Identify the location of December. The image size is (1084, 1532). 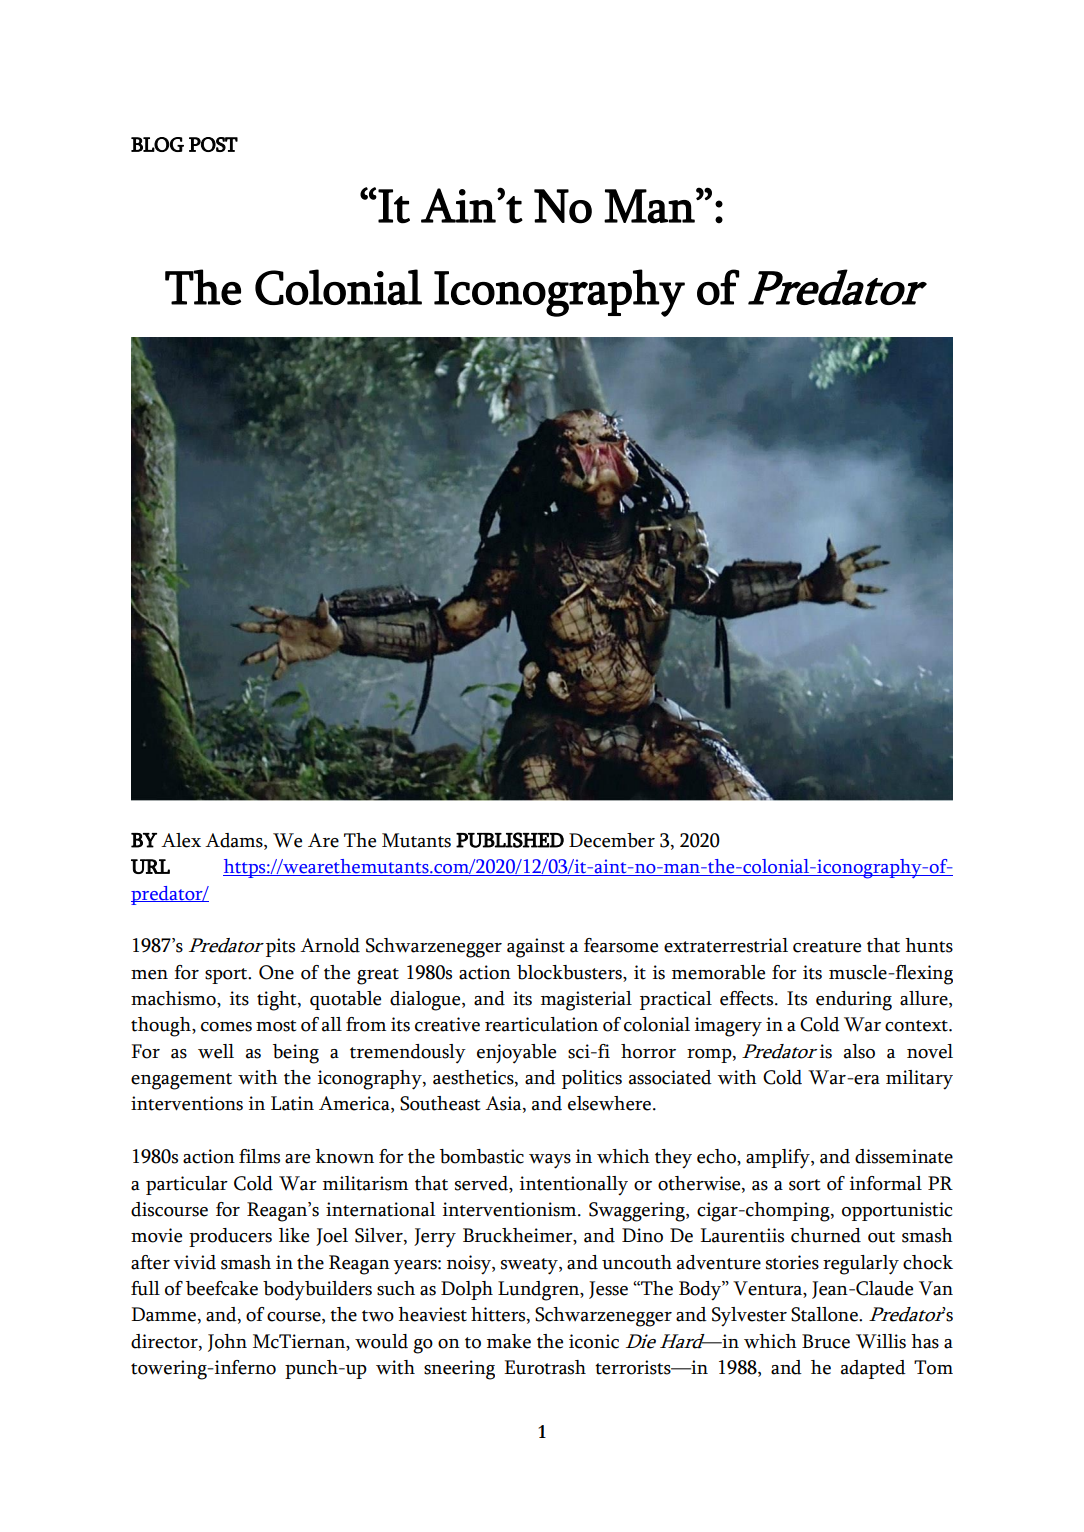
(612, 840).
